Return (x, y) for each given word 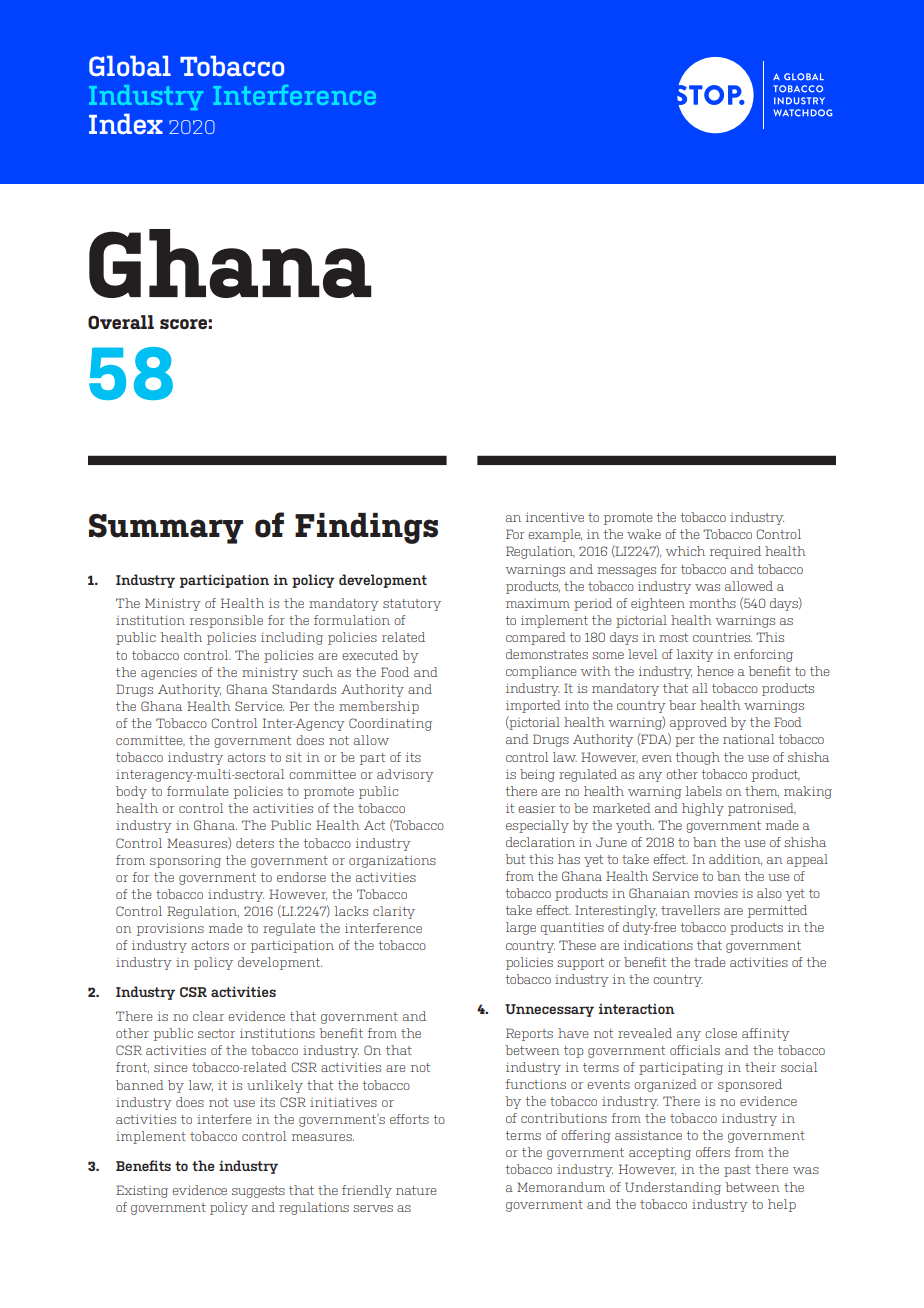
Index (126, 124)
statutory (412, 605)
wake (644, 534)
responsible (226, 621)
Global (130, 66)
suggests (258, 1192)
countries (722, 637)
